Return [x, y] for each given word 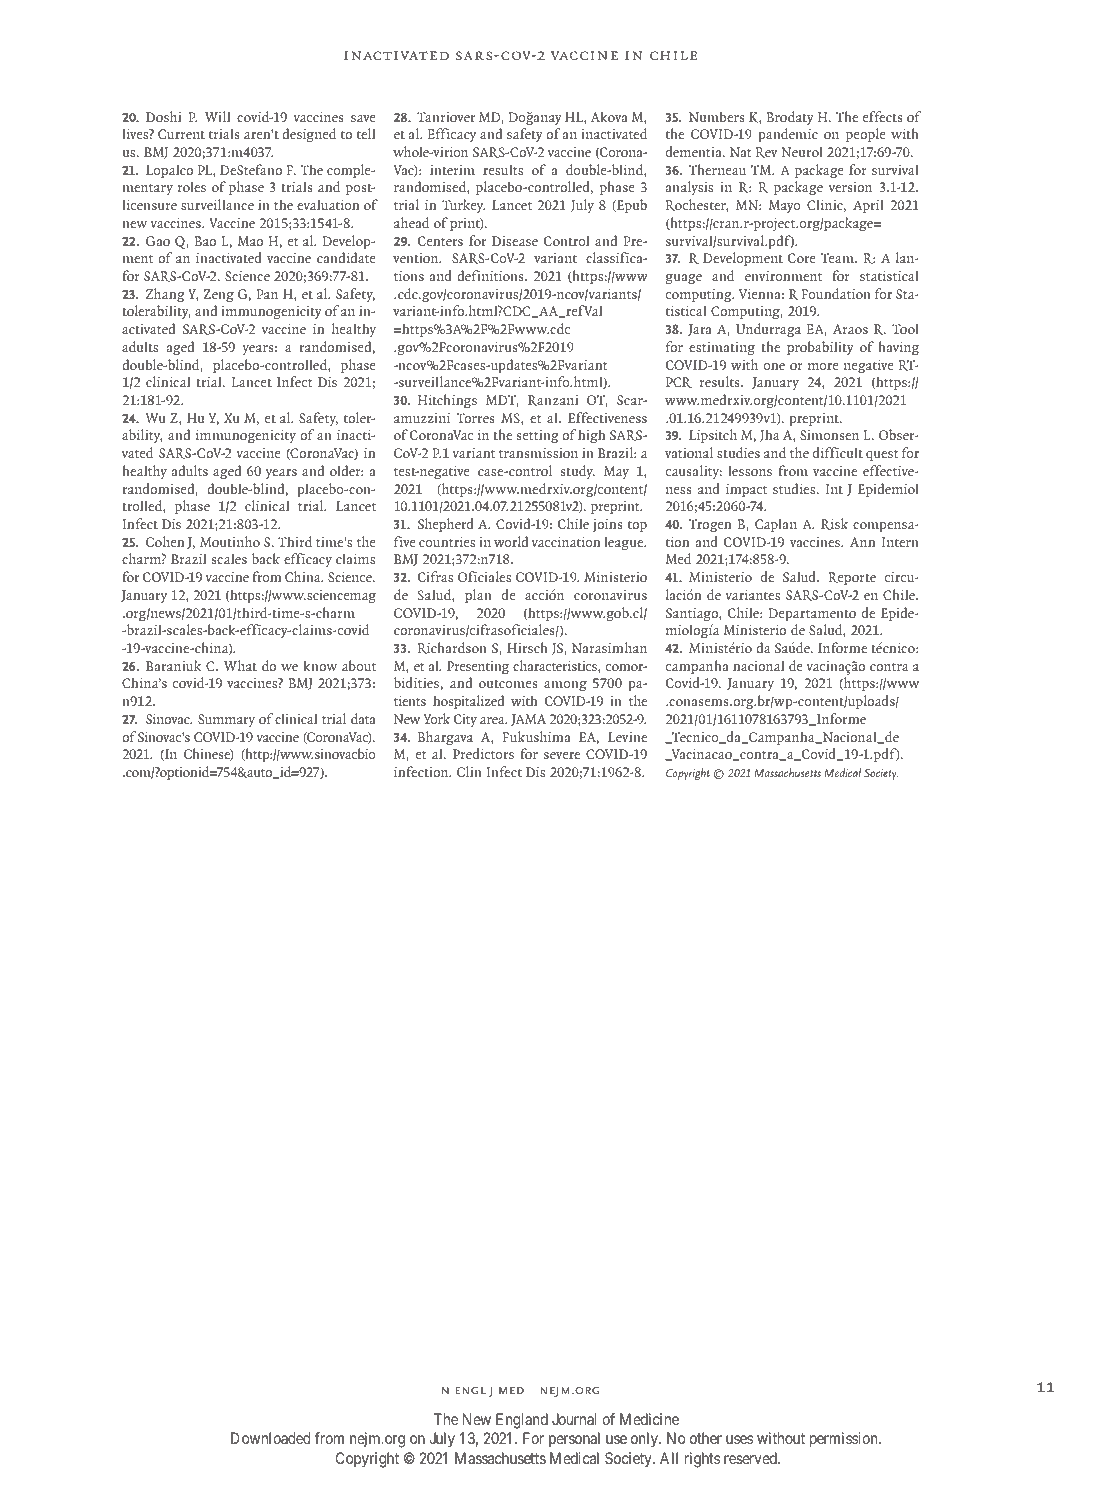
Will [217, 116]
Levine [627, 737]
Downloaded [271, 1438]
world [511, 541]
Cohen [165, 541]
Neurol [802, 151]
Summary [226, 720]
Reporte [852, 578]
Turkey [463, 206]
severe [562, 755]
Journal [574, 1419]
